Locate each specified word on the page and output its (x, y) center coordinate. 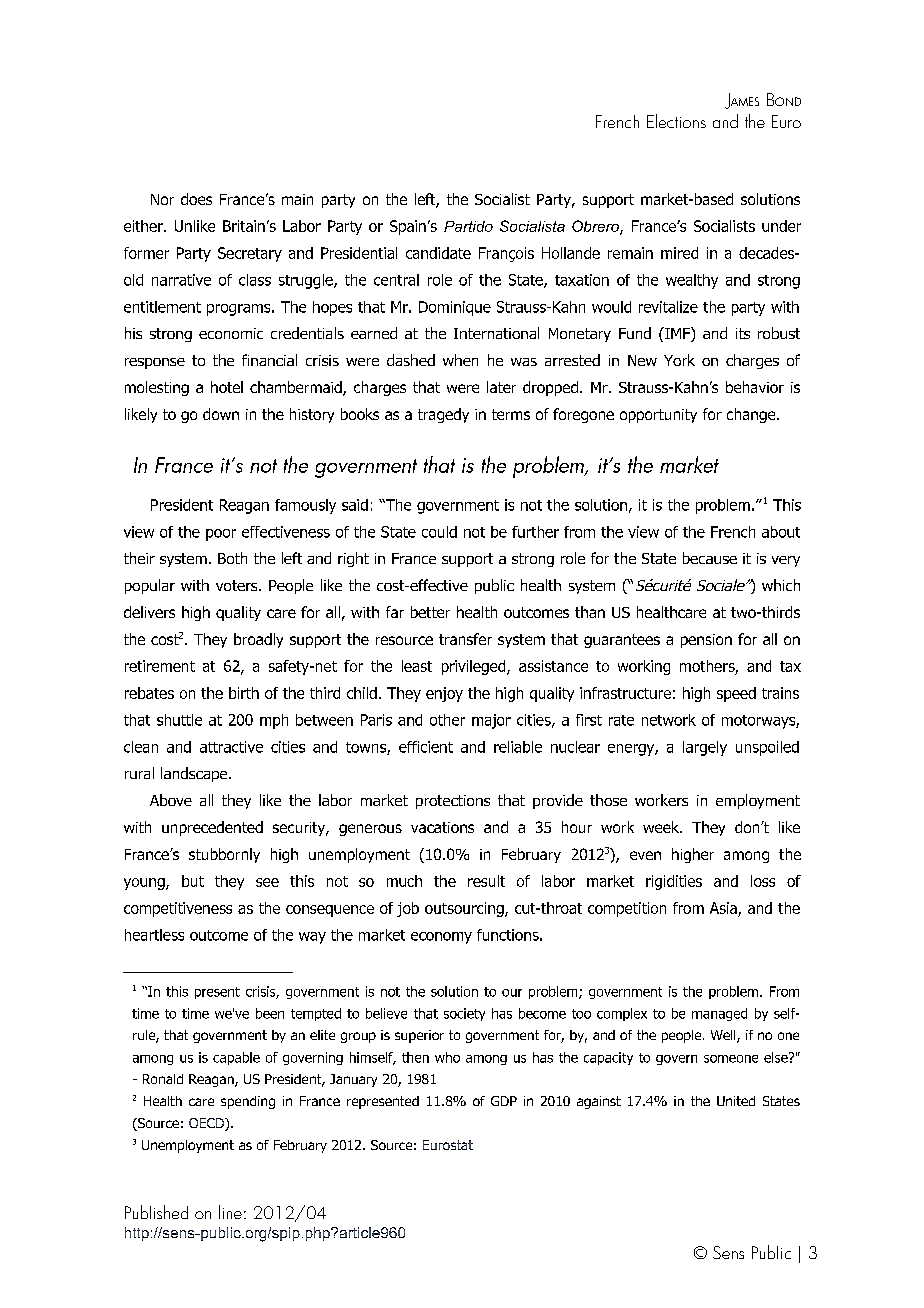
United (736, 1101)
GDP (504, 1101)
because (710, 558)
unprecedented (212, 828)
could (439, 532)
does (196, 199)
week (662, 827)
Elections (676, 121)
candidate (438, 253)
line (230, 1212)
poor (221, 535)
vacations (442, 827)
